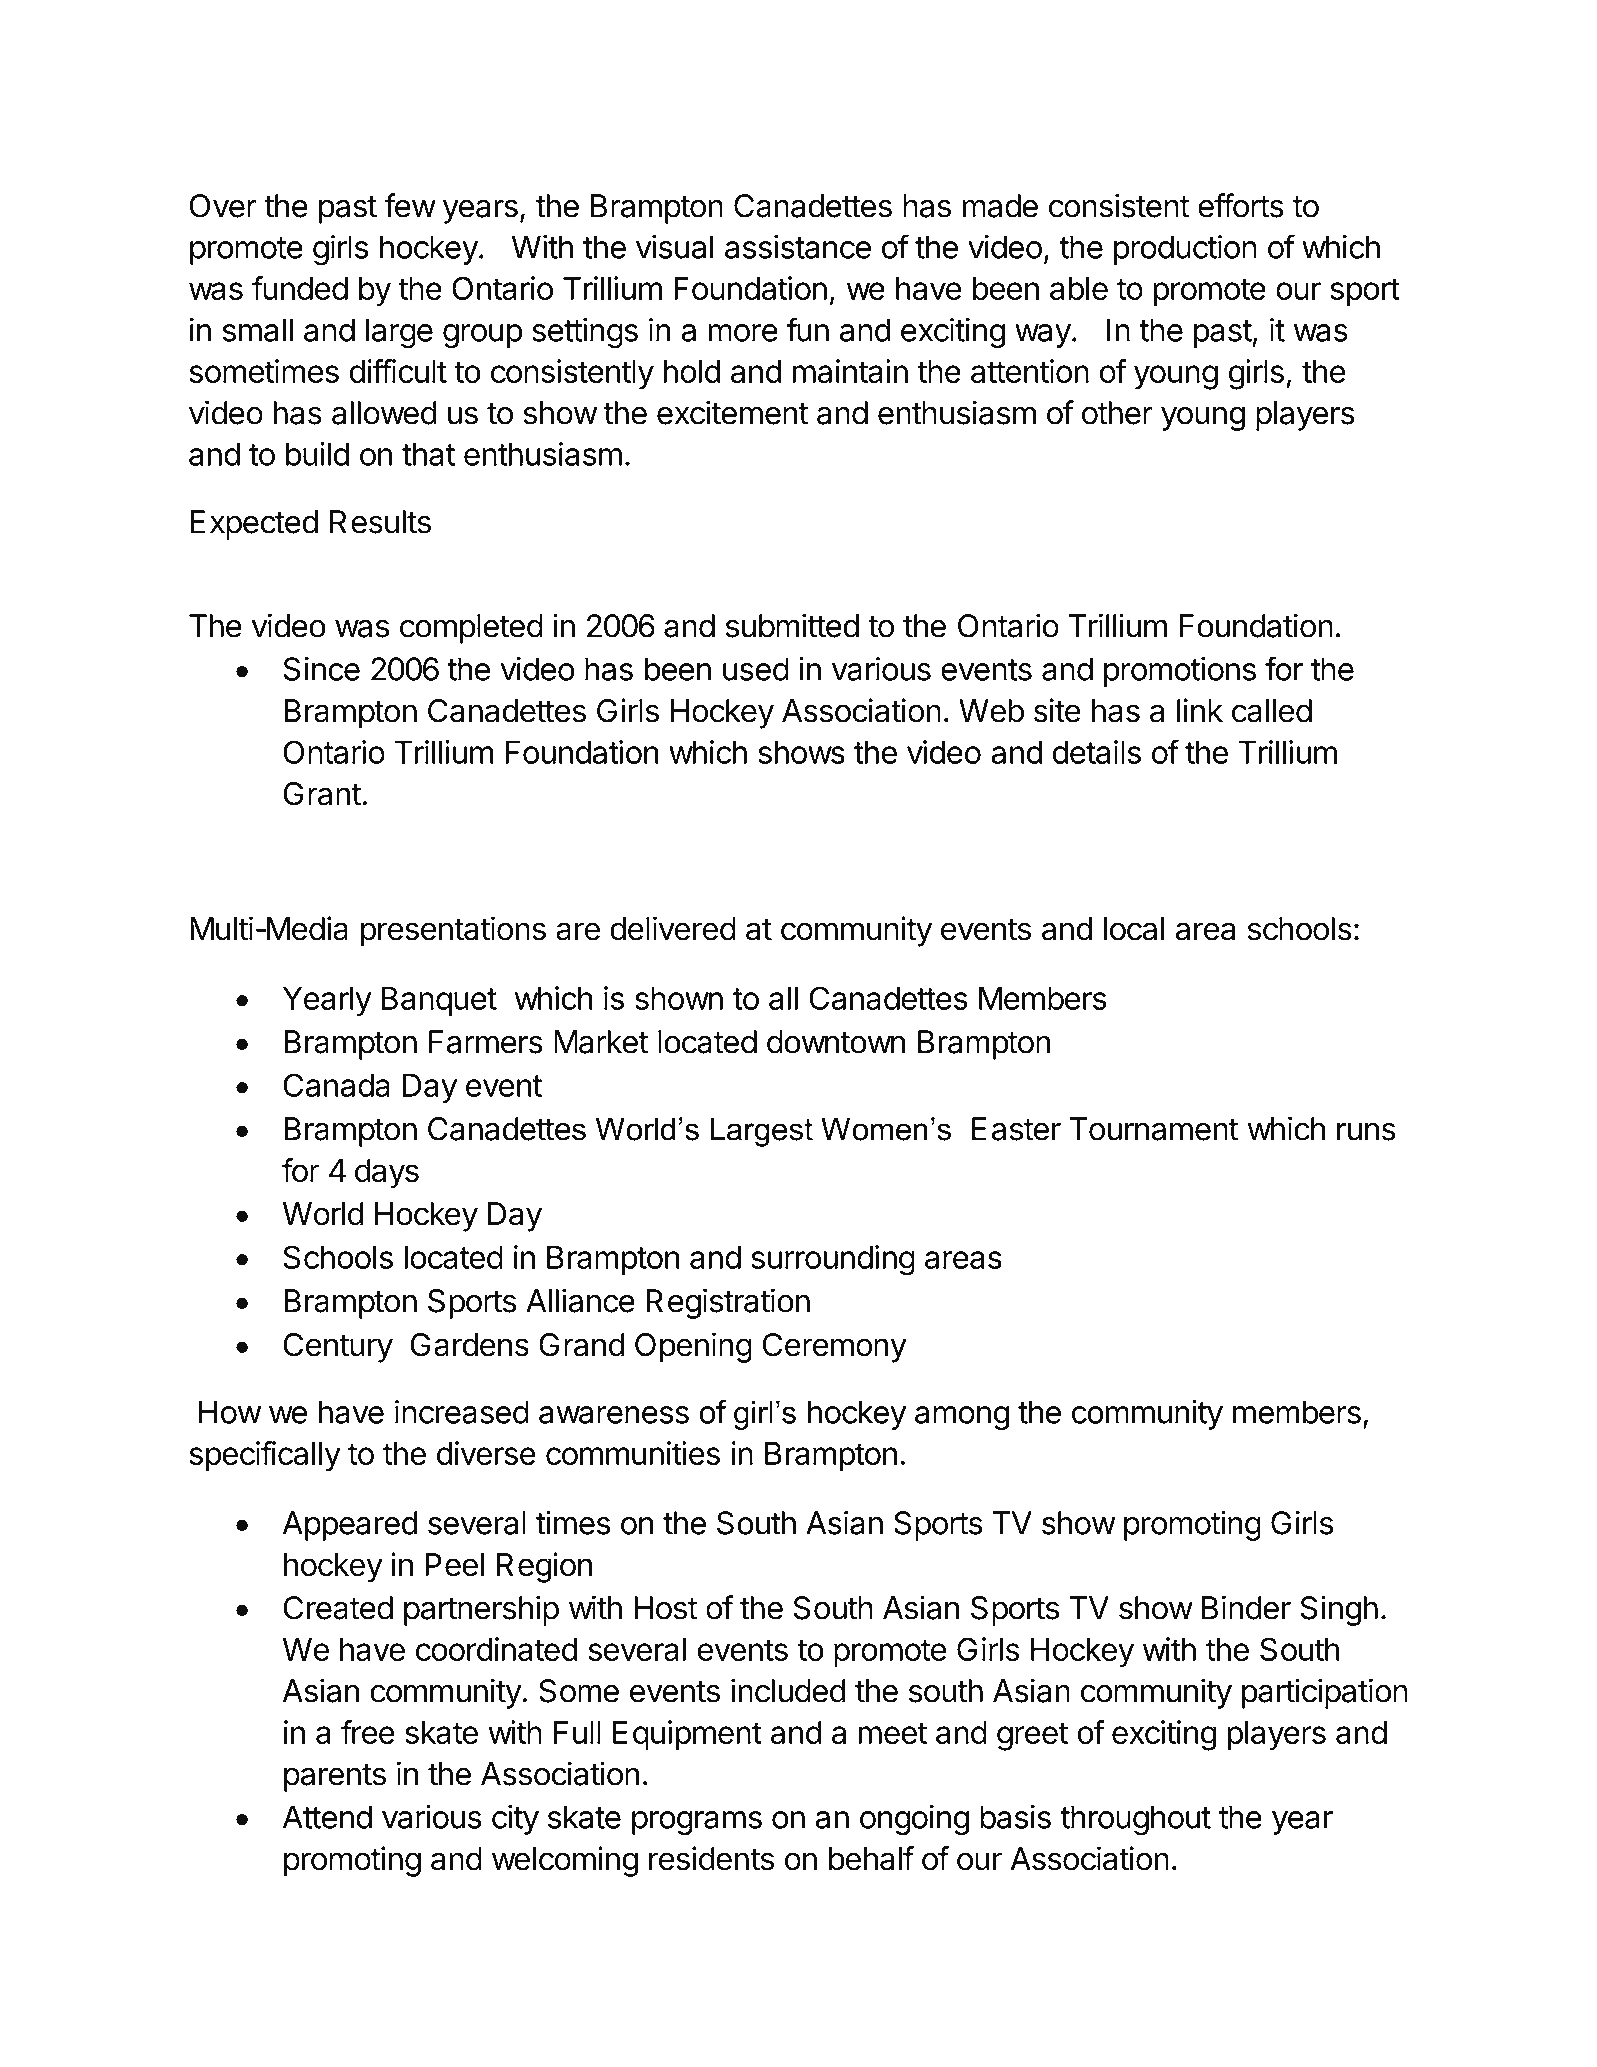 The height and width of the page is (2067, 1597). What do you see at coordinates (835, 1348) in the page?
I see `Ceremony` at bounding box center [835, 1348].
